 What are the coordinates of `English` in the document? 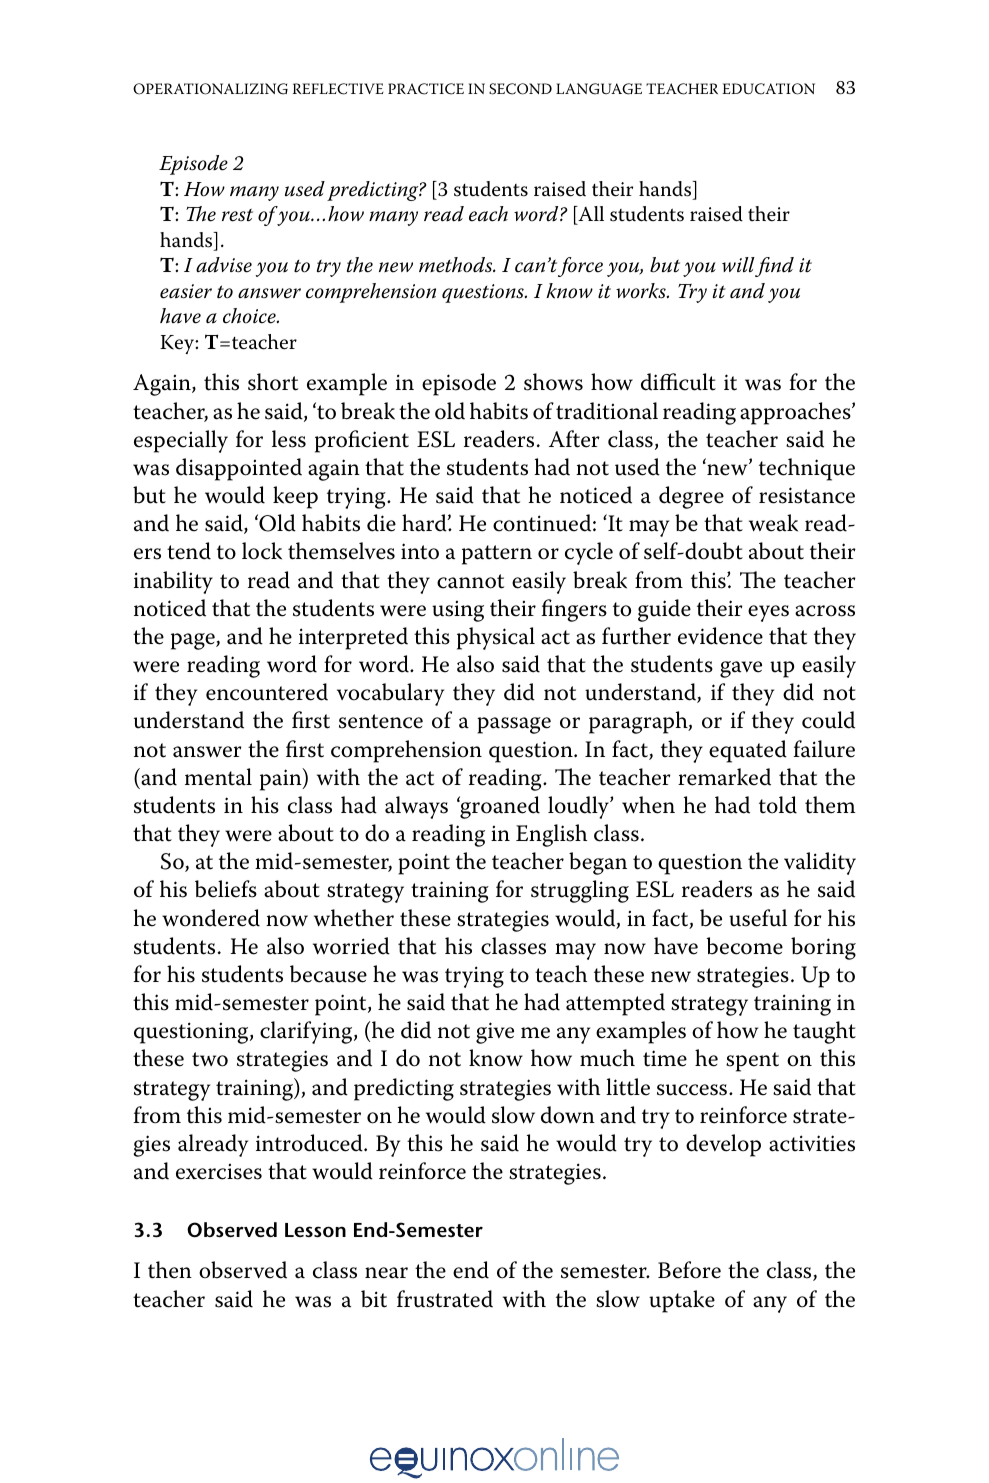 It's located at (551, 835).
